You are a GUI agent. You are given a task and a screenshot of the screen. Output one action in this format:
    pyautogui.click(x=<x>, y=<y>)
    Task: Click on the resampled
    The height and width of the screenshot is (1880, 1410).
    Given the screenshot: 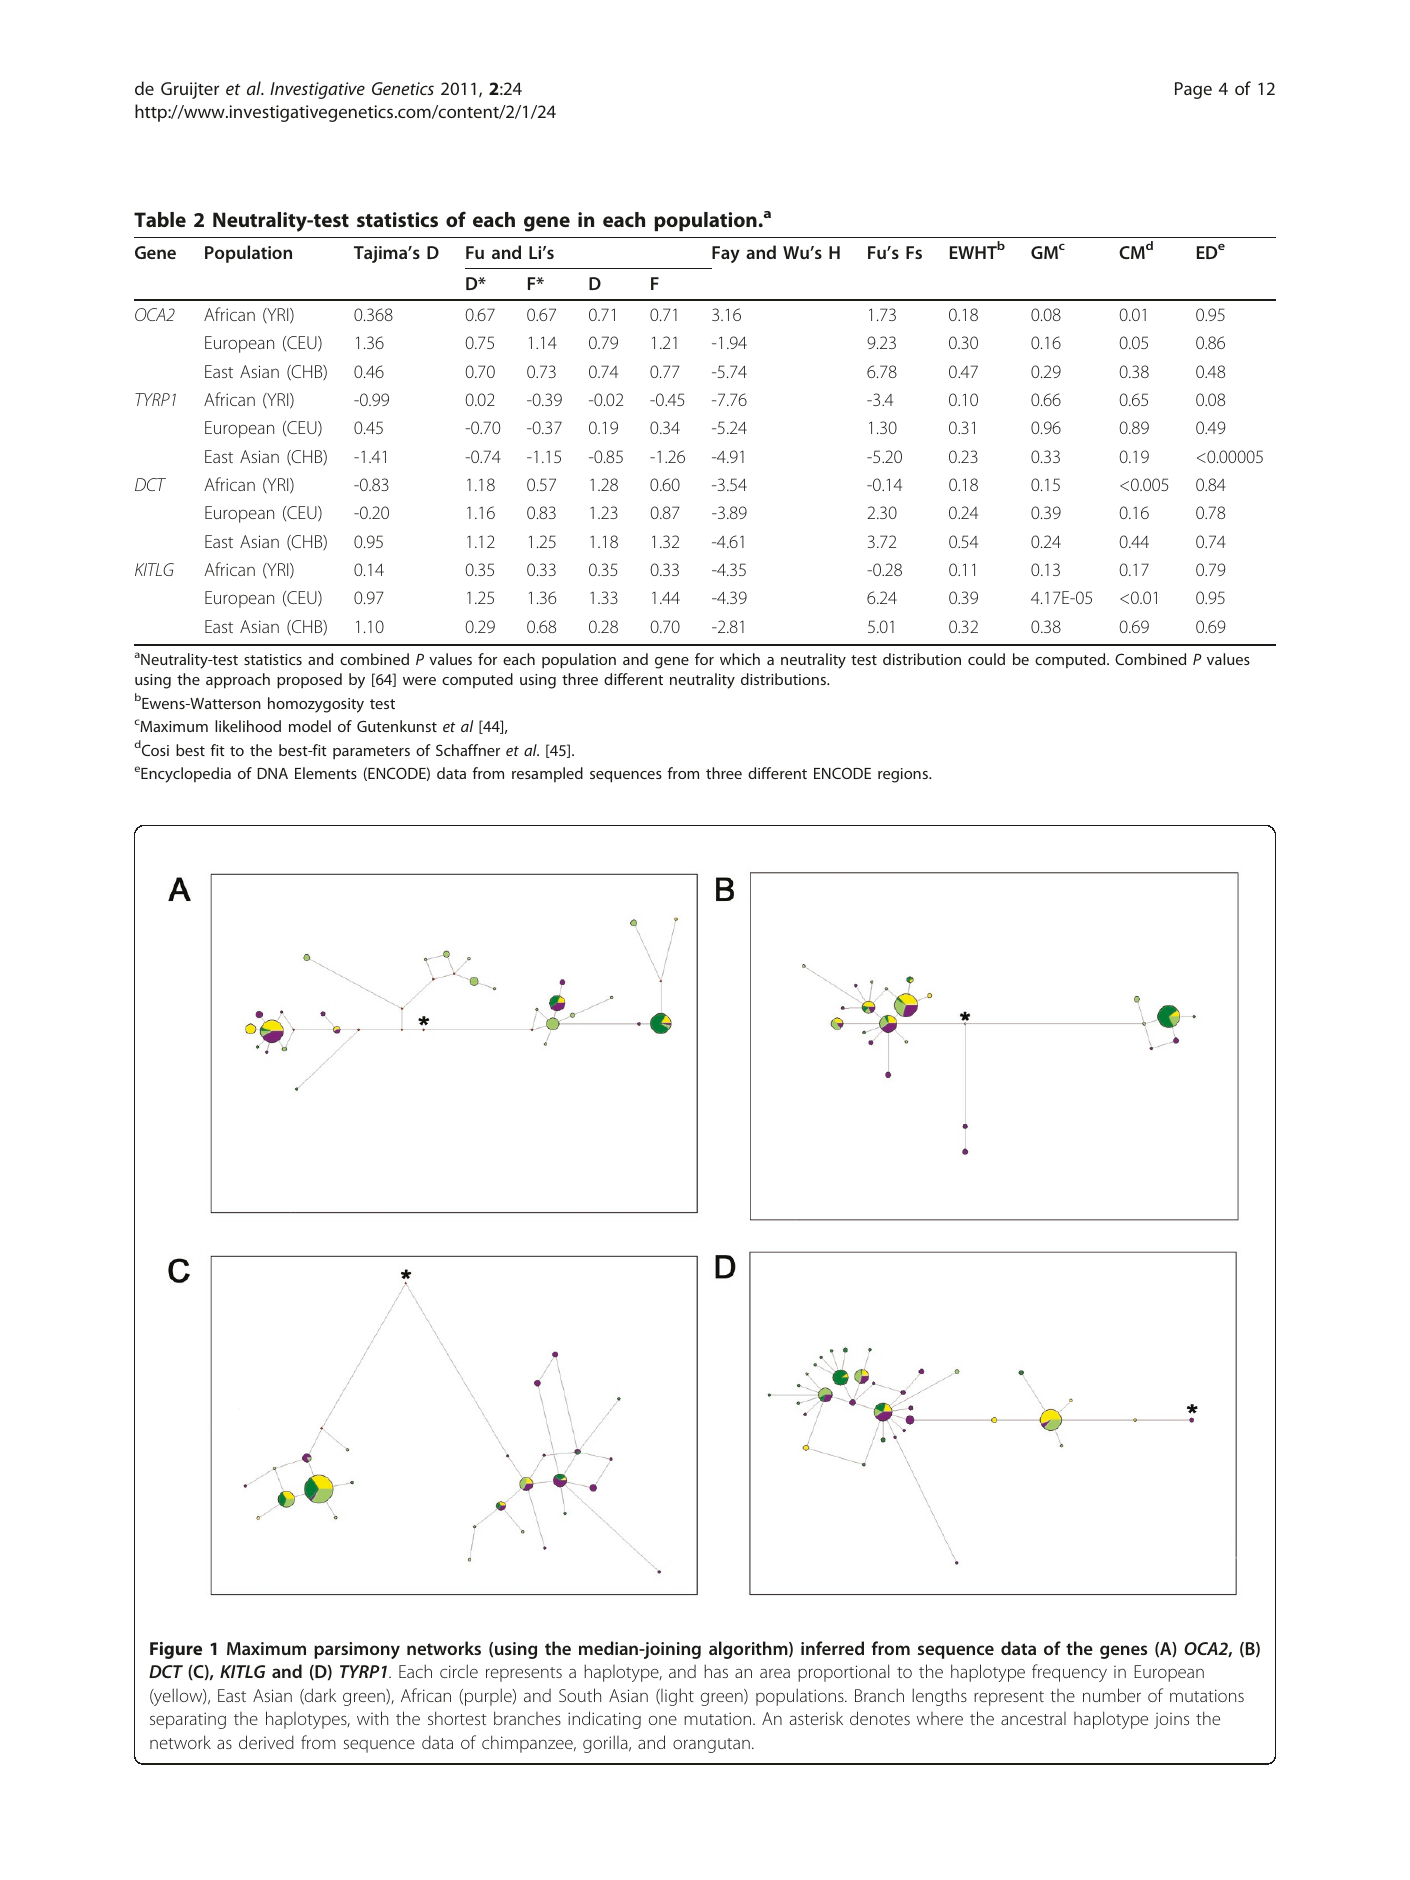 What is the action you would take?
    pyautogui.click(x=547, y=775)
